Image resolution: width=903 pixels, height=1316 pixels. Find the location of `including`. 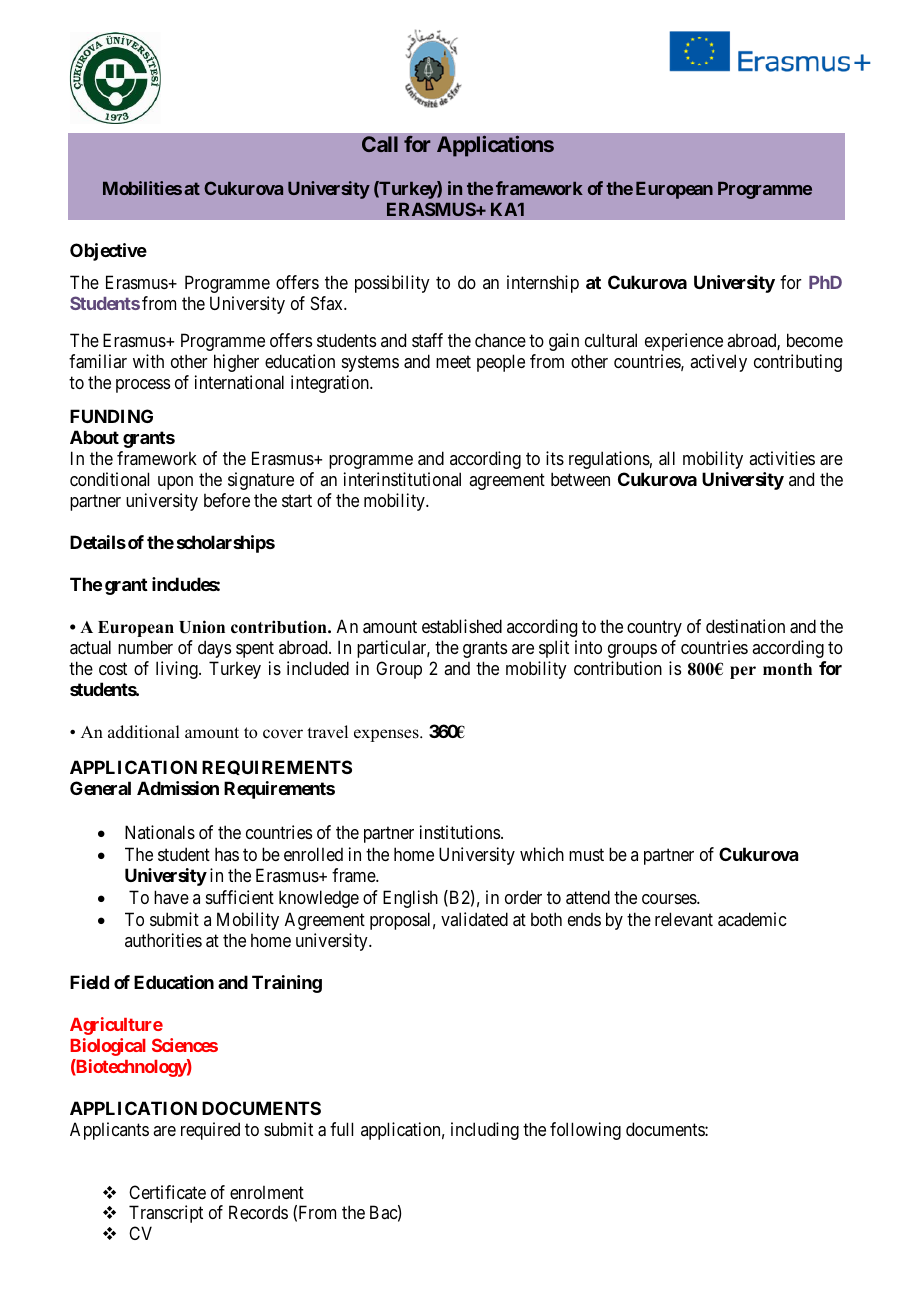

including is located at coordinates (485, 1131).
